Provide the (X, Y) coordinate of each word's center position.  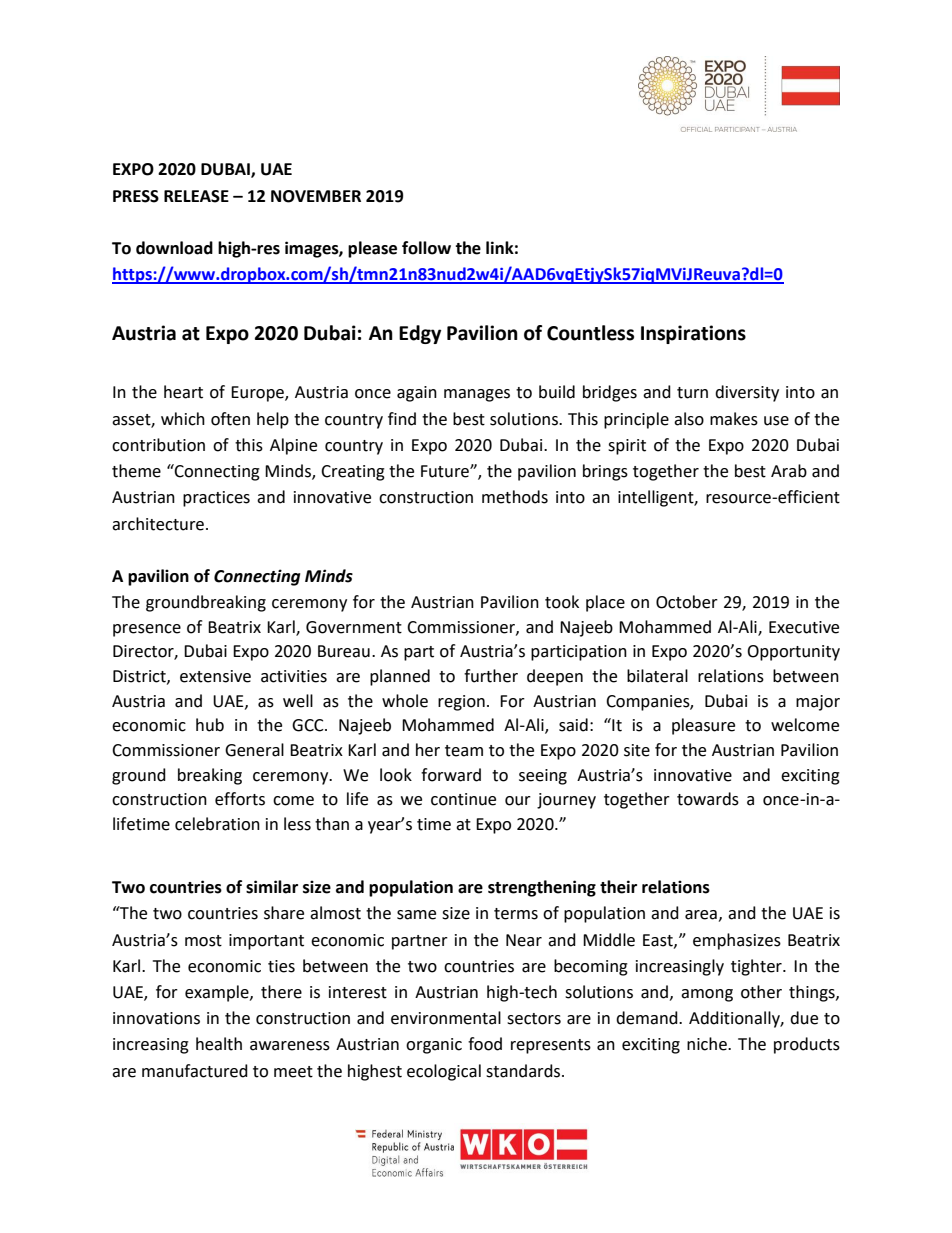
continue (463, 799)
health (219, 1044)
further (491, 676)
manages (477, 395)
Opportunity (793, 653)
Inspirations (693, 334)
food (485, 1044)
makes (734, 419)
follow (426, 248)
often (230, 419)
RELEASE (196, 196)
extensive (215, 676)
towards (708, 799)
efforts (240, 799)
